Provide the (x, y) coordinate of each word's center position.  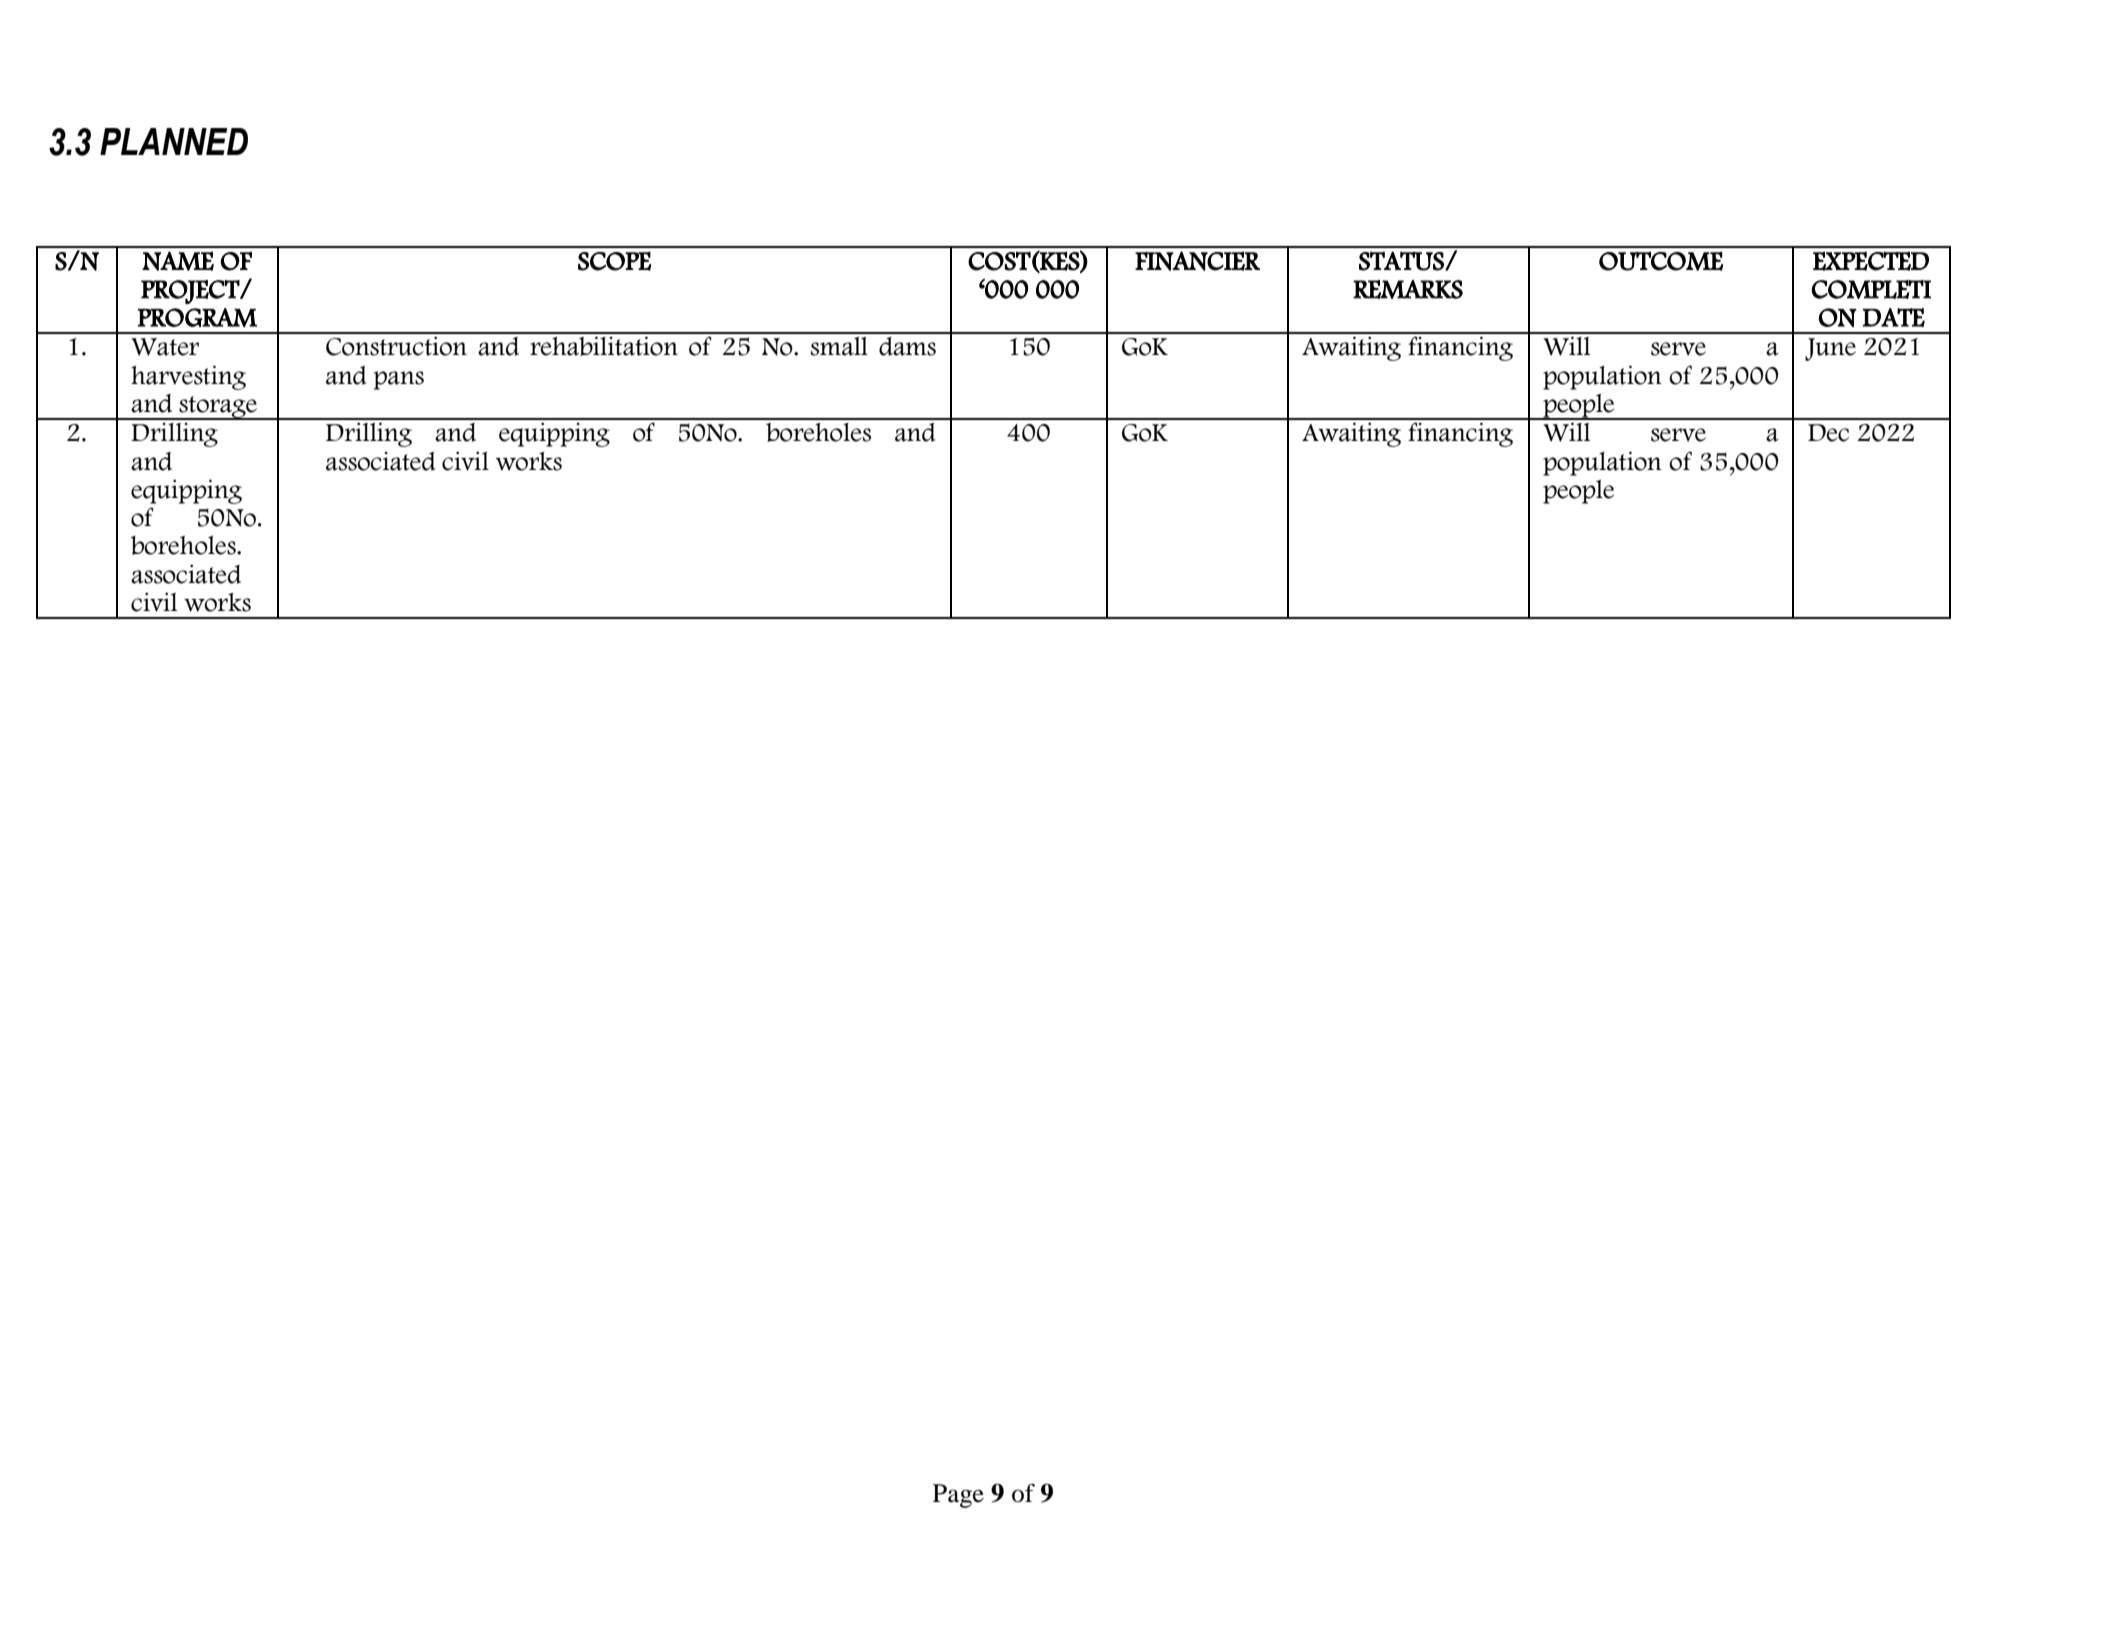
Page (958, 1496)
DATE (1894, 317)
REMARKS (1408, 289)
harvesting (188, 377)
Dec (1828, 433)
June (1830, 349)
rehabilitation (604, 346)
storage (219, 408)
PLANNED (174, 141)
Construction (396, 346)
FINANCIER (1197, 261)
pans (399, 380)
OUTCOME (1661, 261)
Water (165, 347)
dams (907, 346)
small (839, 346)
